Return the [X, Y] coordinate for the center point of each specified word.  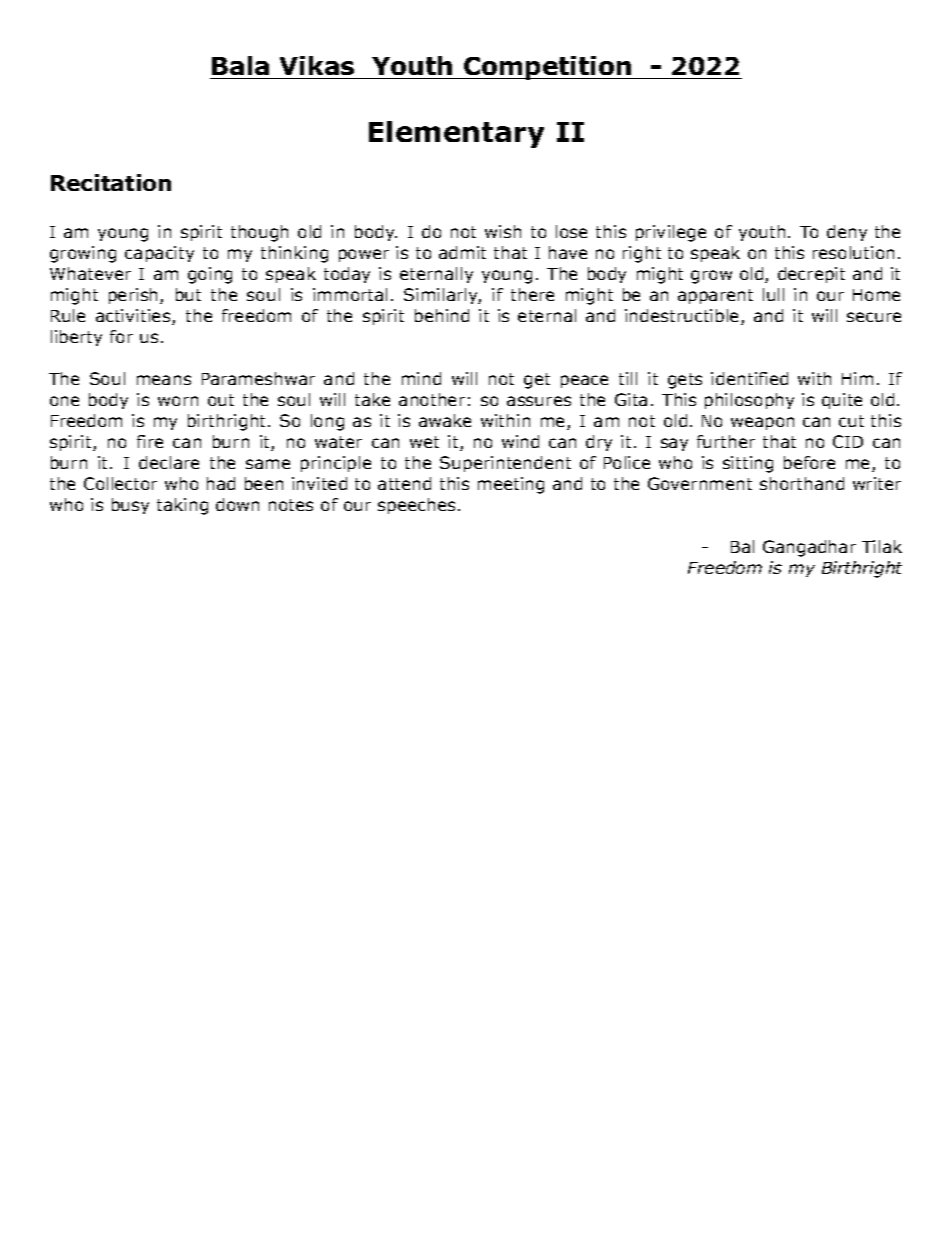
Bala [240, 65]
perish [135, 296]
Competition [548, 68]
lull [773, 294]
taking [182, 506]
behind [442, 315]
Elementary [456, 134]
